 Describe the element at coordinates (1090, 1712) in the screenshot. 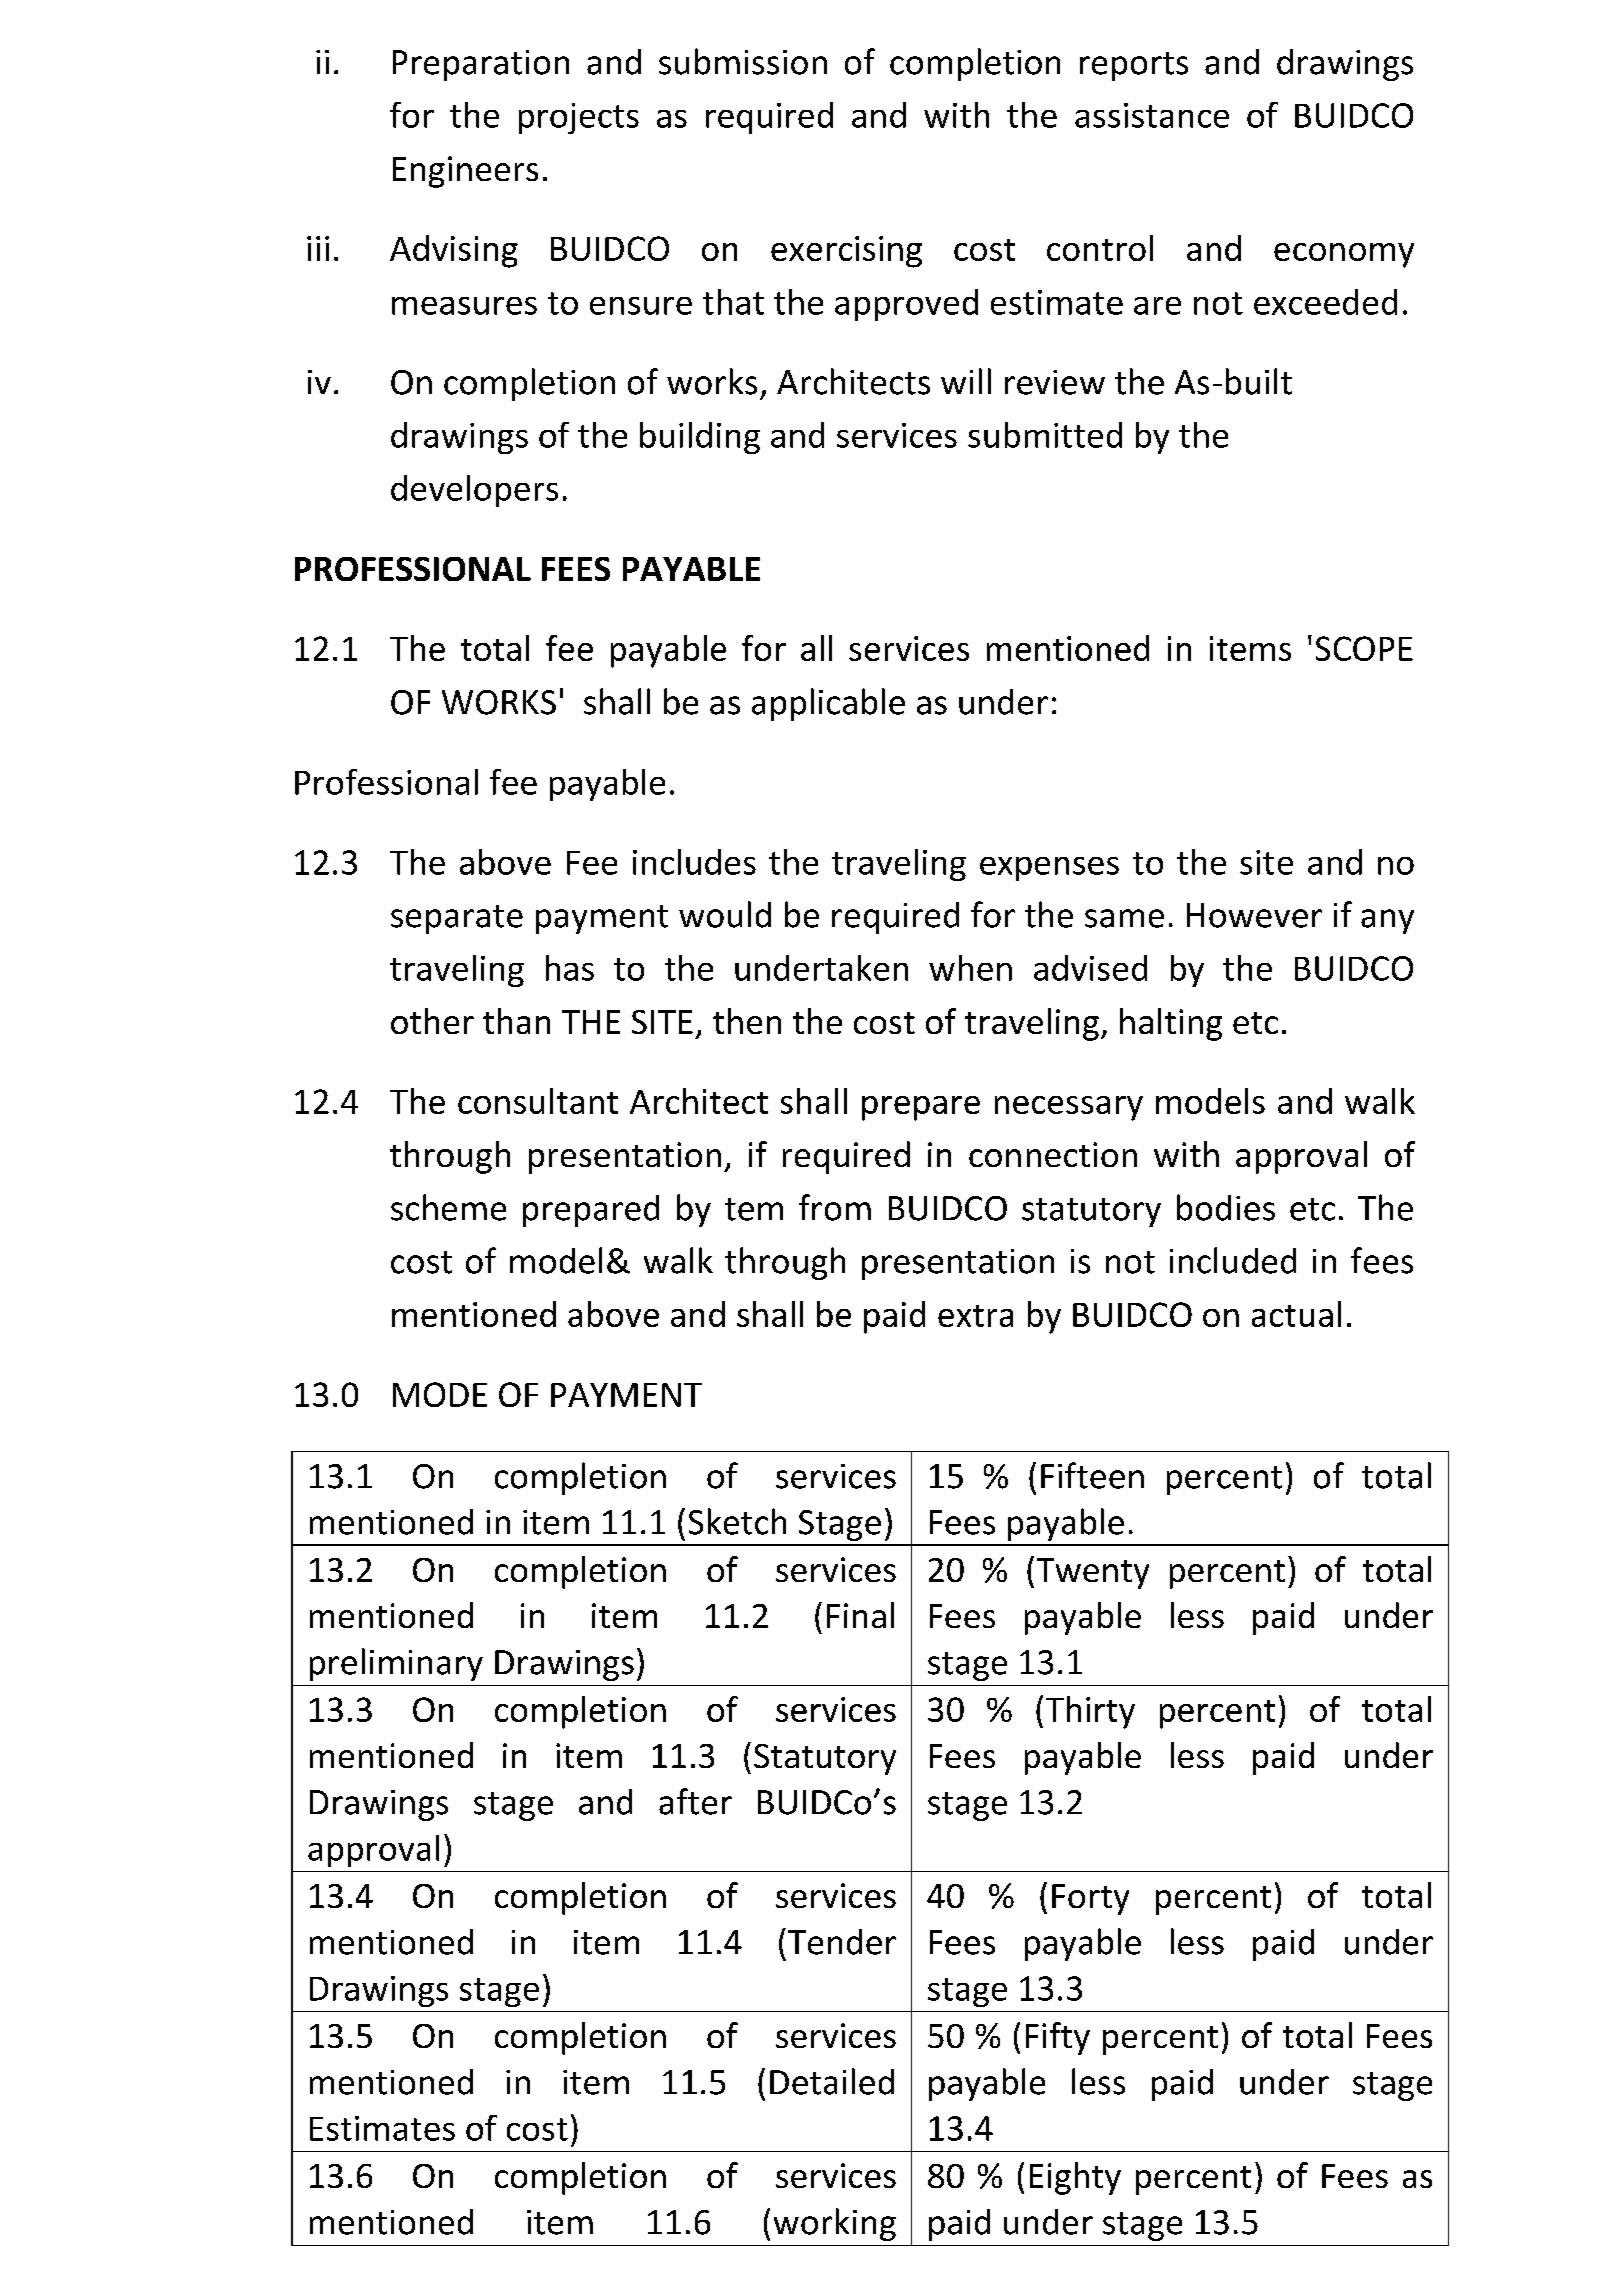

I see `Thirty` at that location.
